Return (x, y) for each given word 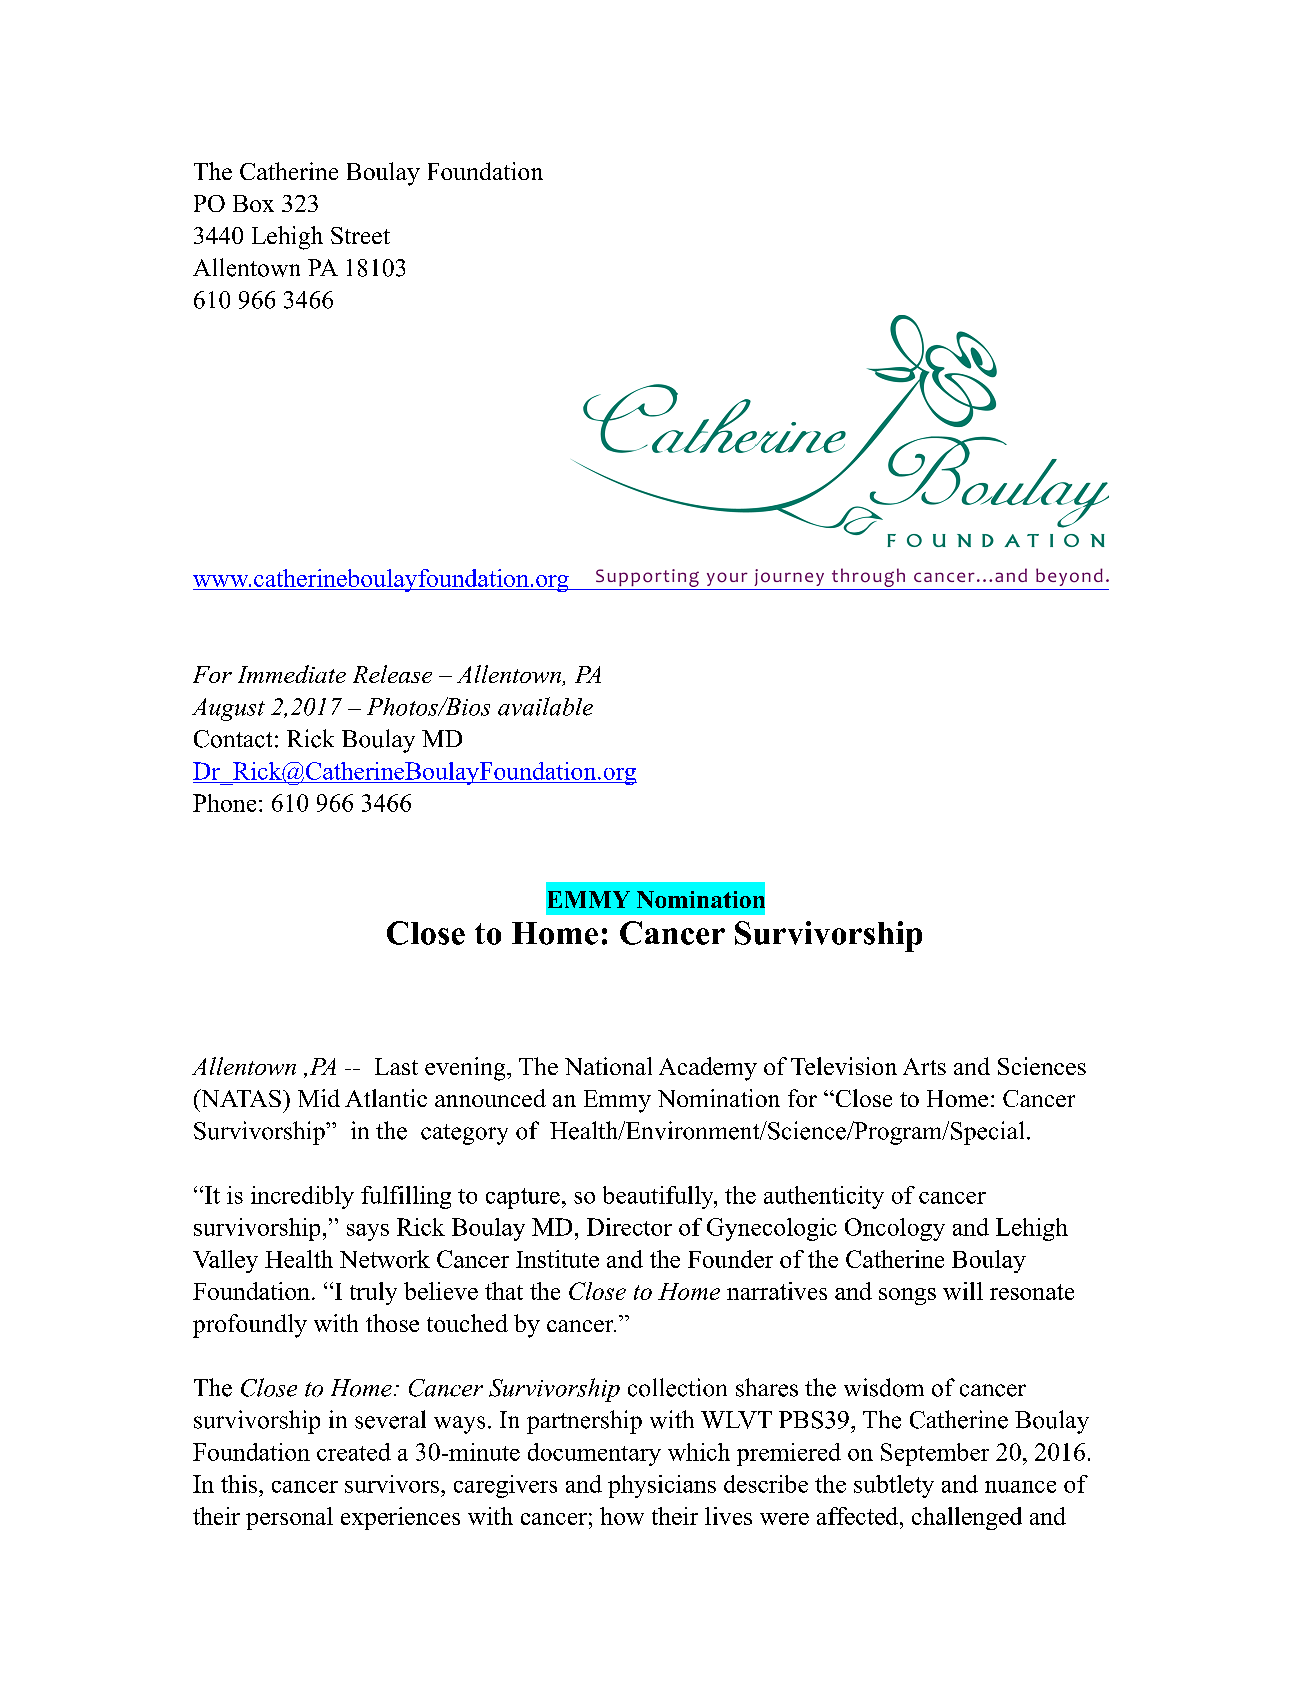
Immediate (292, 674)
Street (360, 235)
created (354, 1452)
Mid (319, 1098)
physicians (662, 1486)
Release (392, 674)
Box (253, 203)
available (545, 706)
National (608, 1066)
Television (844, 1066)
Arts (924, 1066)
